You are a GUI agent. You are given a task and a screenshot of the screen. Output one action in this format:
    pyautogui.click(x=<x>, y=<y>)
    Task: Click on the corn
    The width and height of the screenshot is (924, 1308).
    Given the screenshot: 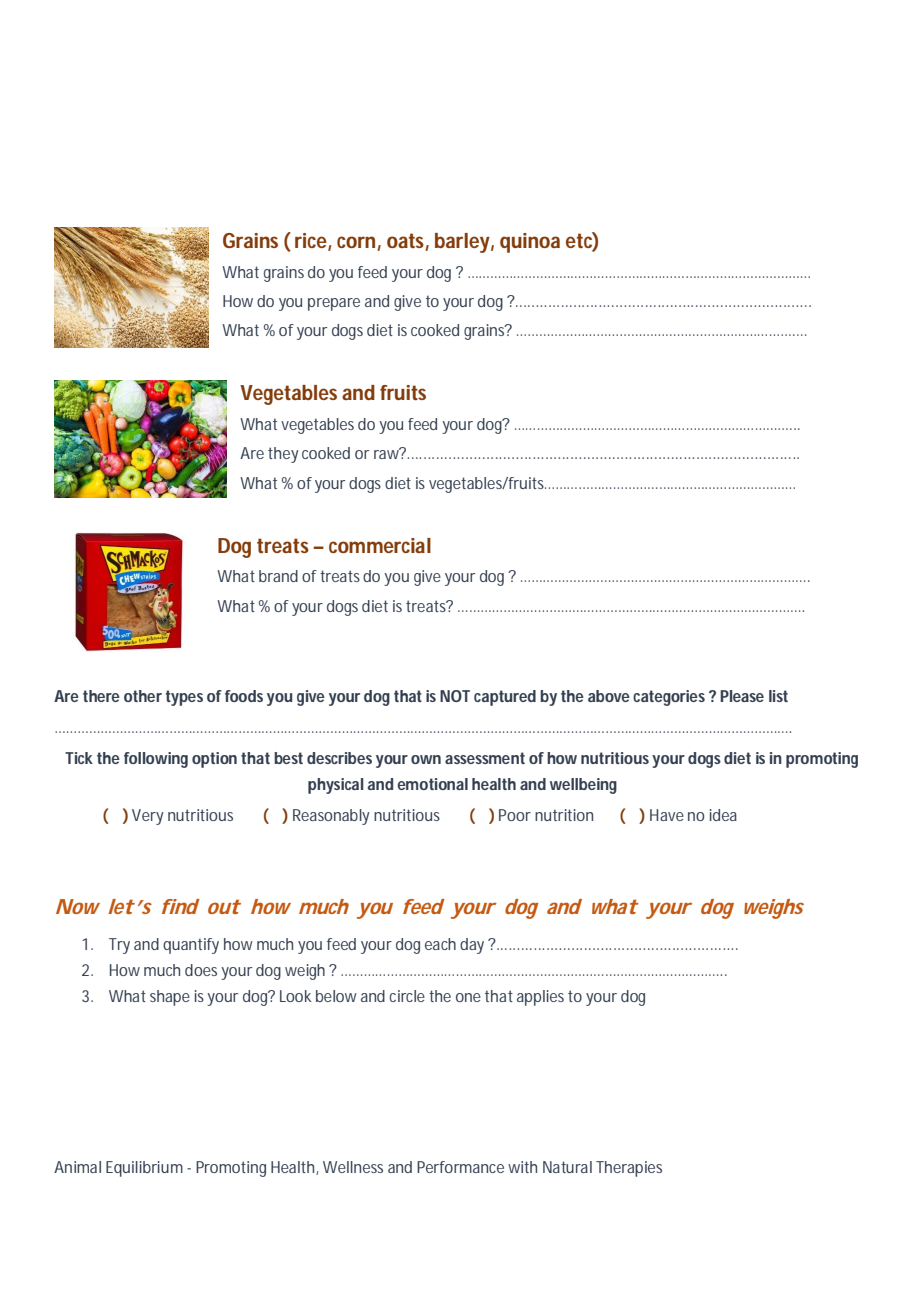 What is the action you would take?
    pyautogui.click(x=356, y=242)
